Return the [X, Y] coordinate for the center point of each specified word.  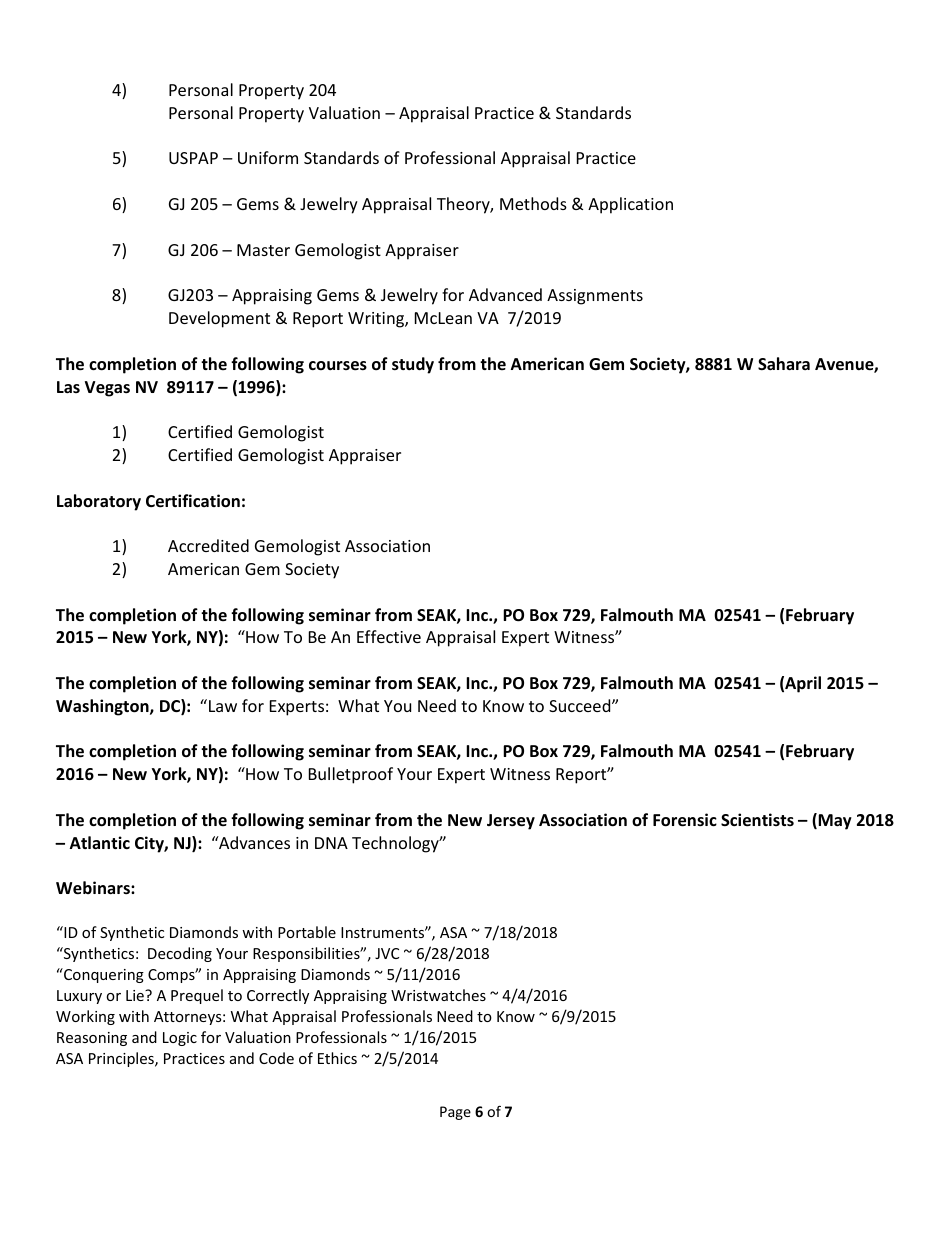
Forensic [685, 820]
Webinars [94, 888]
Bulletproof [351, 775]
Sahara [784, 363]
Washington [103, 707]
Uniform [268, 157]
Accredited [208, 545]
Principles [122, 1059]
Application [630, 205]
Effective [389, 636]
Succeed [581, 705]
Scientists [757, 820]
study [413, 365]
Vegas [107, 389]
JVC [387, 953]
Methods [533, 203]
